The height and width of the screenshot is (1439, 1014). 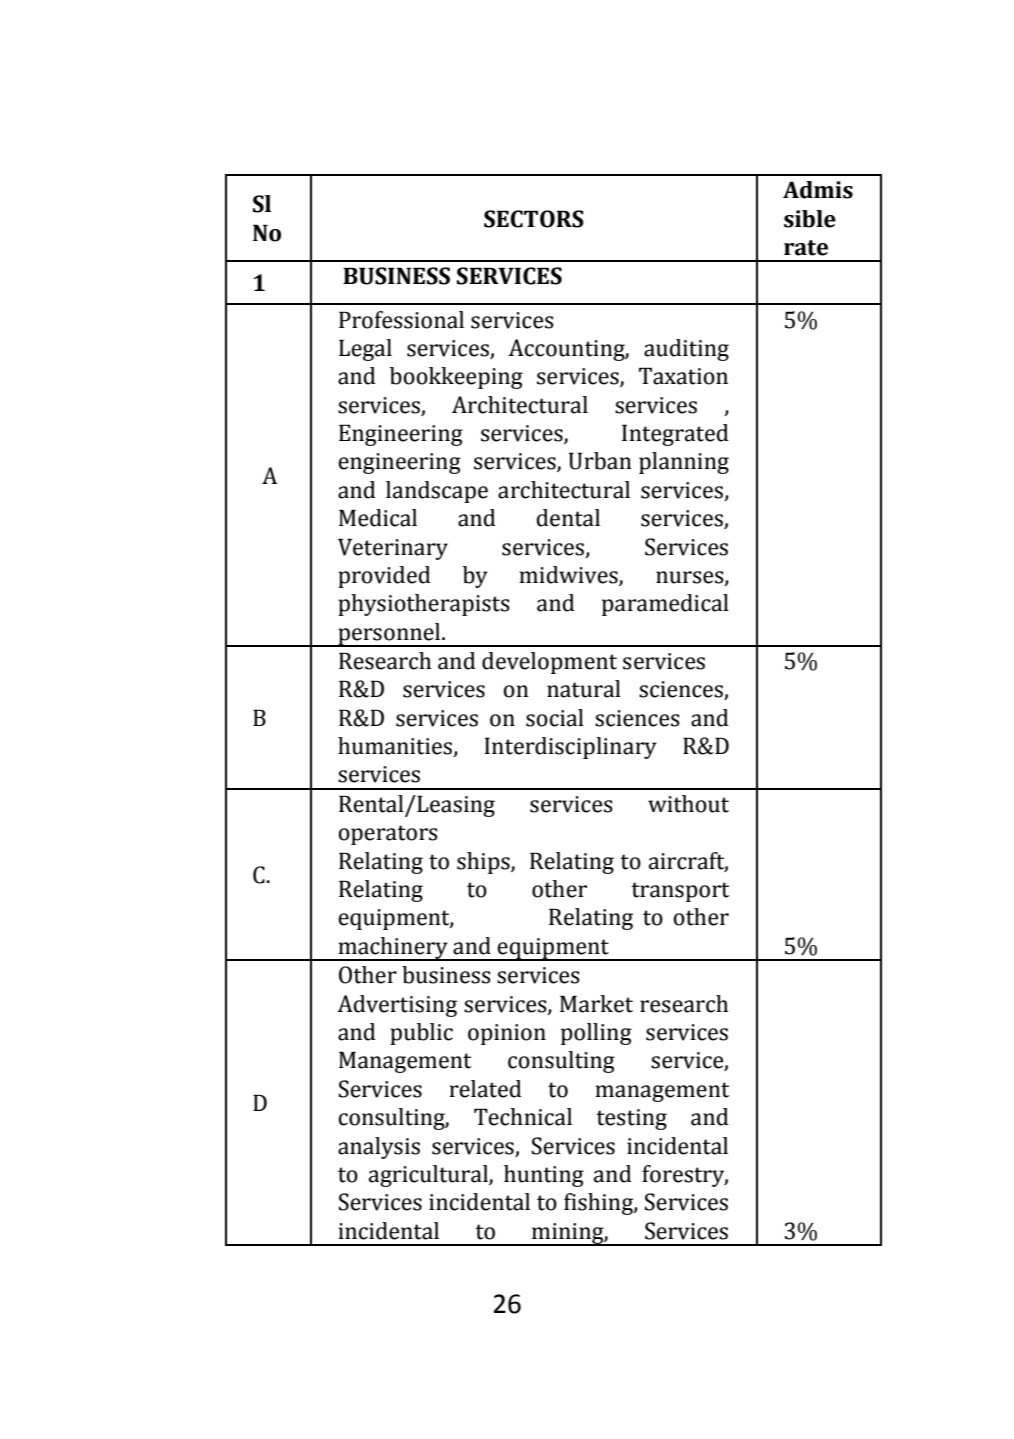 What do you see at coordinates (393, 949) in the screenshot?
I see `machinery` at bounding box center [393, 949].
